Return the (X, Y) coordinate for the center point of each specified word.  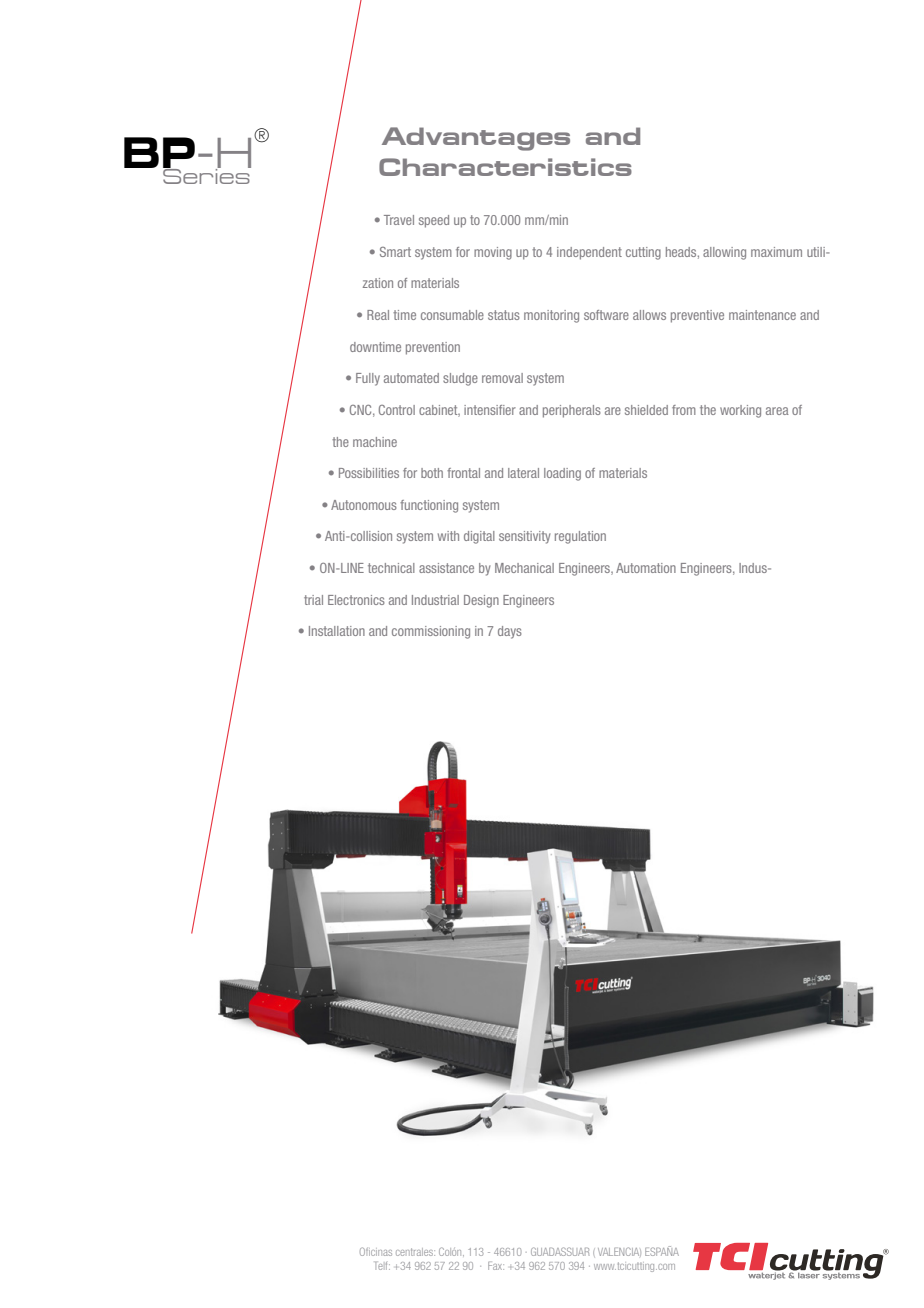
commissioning (431, 632)
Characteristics (505, 167)
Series (207, 175)
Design (481, 601)
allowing (724, 253)
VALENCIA (619, 1252)
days (510, 632)
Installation (337, 631)
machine (375, 442)
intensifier (490, 410)
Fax (496, 1266)
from (684, 410)
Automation (646, 568)
